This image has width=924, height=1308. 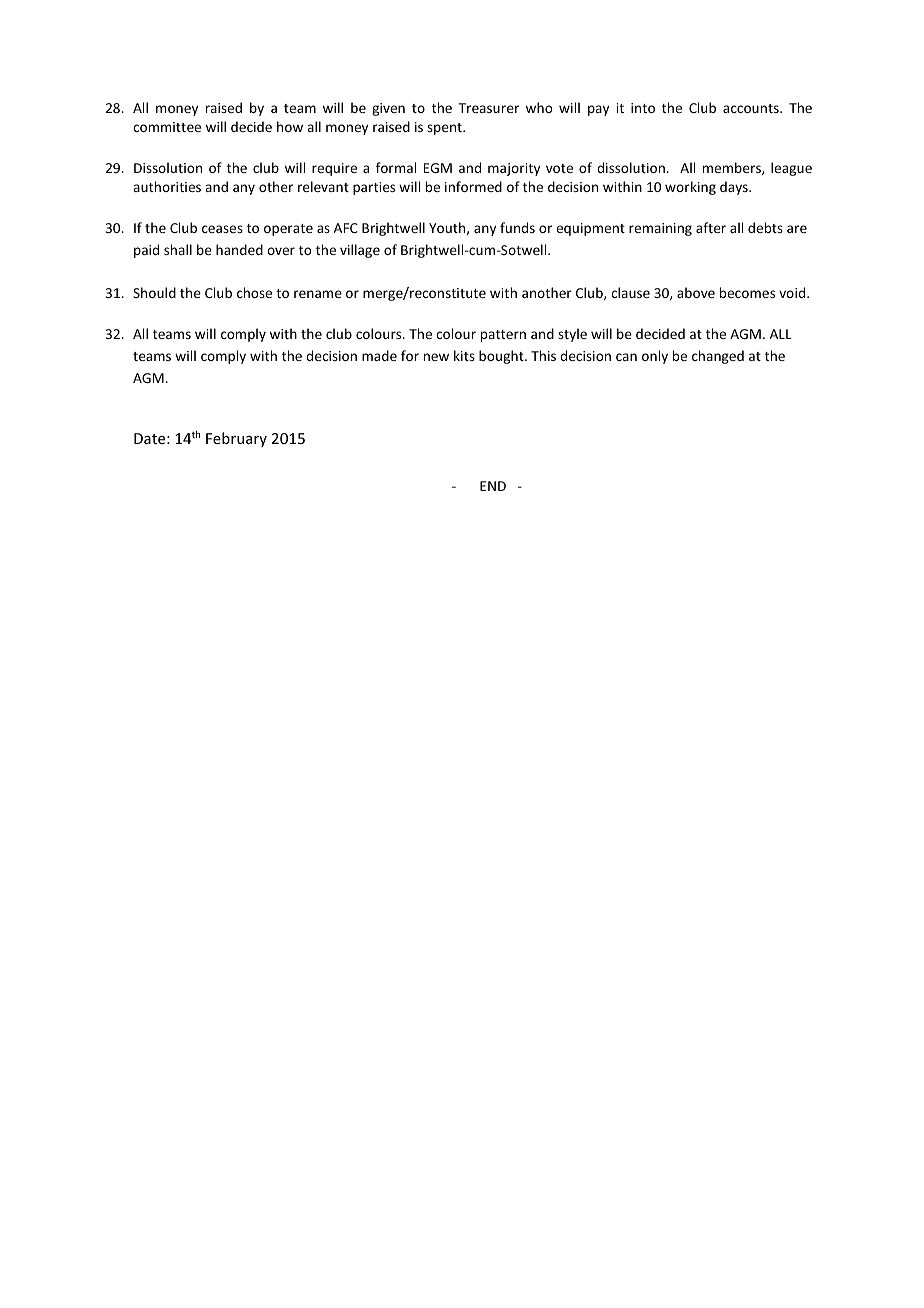 I want to click on changed, so click(x=718, y=357).
